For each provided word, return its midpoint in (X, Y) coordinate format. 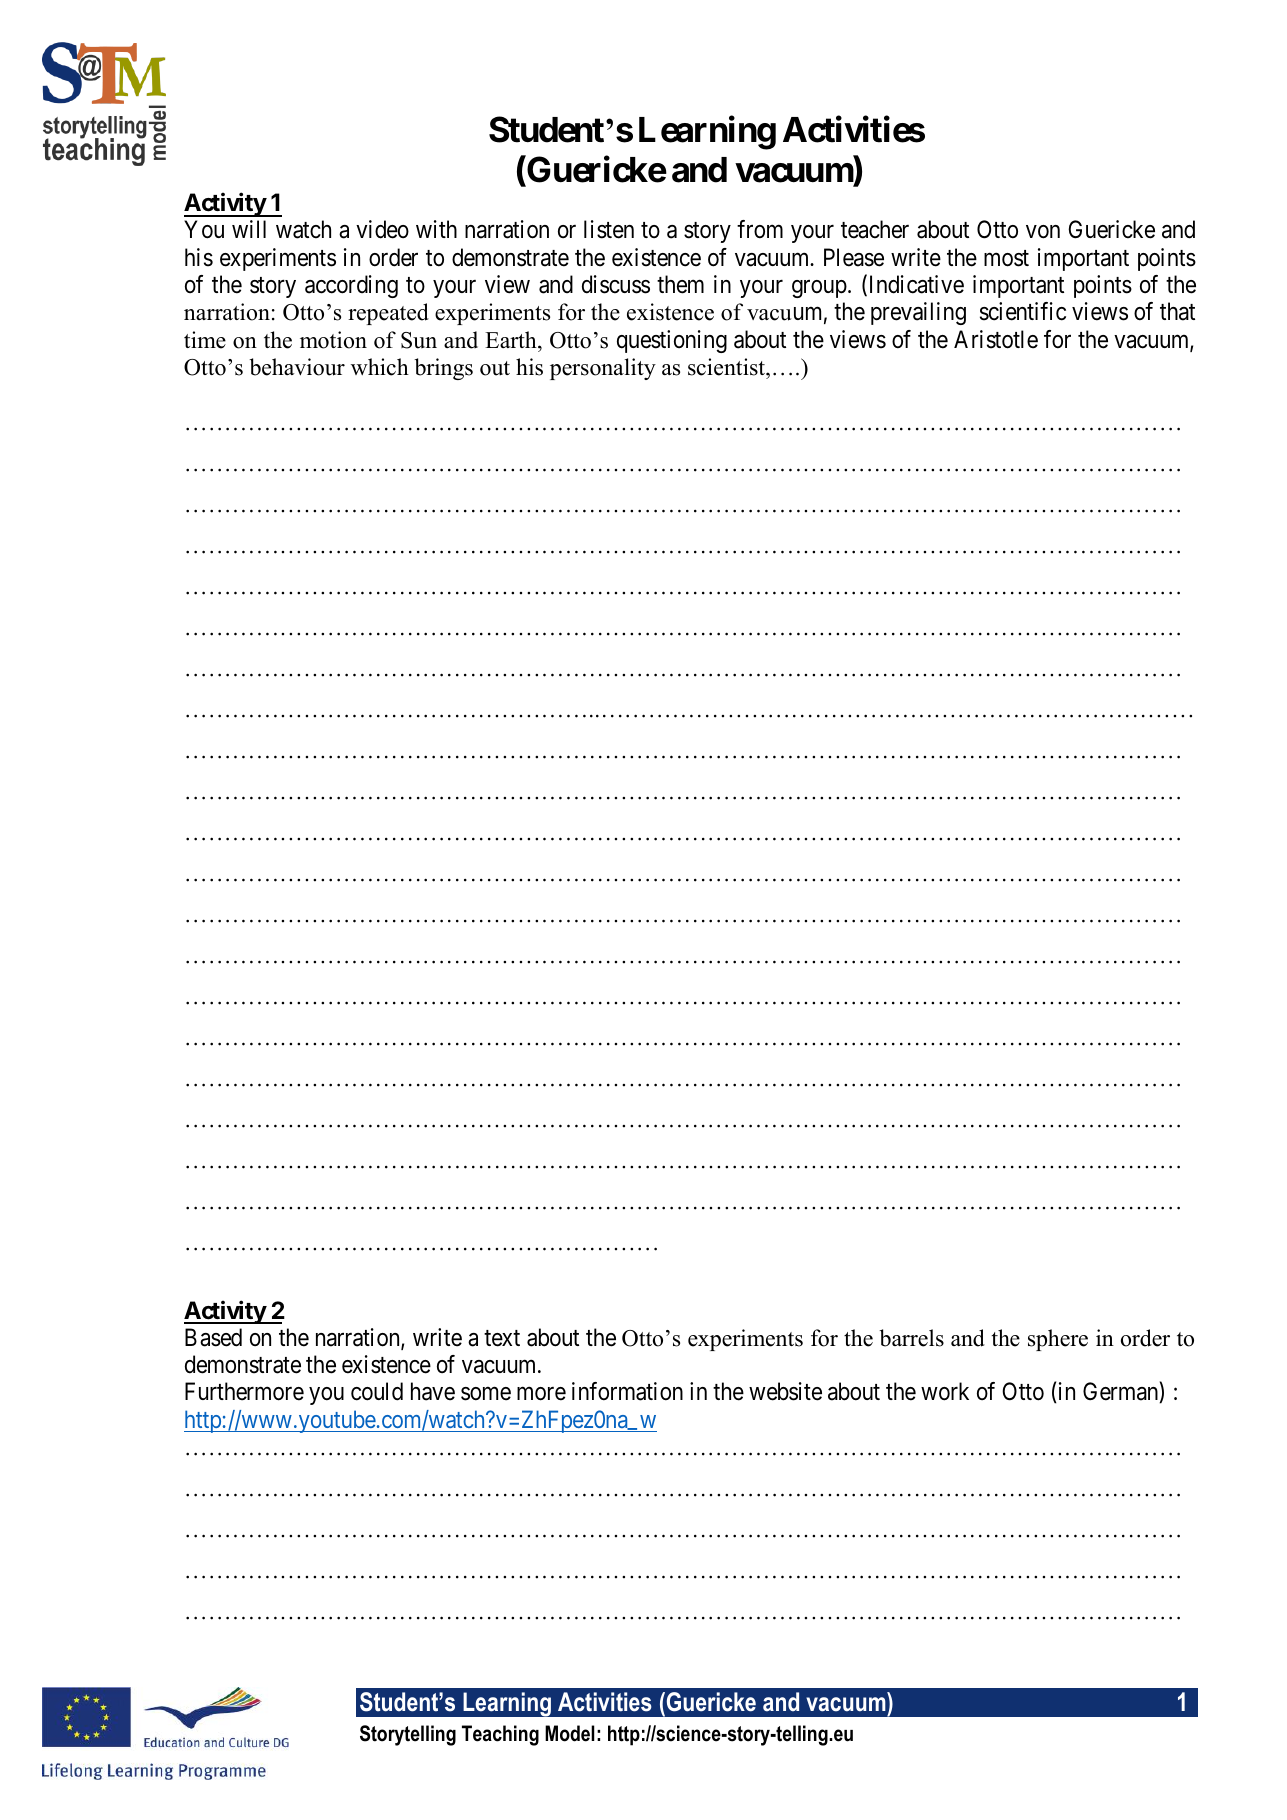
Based (213, 1337)
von (1043, 232)
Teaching (500, 1735)
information (627, 1391)
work (945, 1391)
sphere (1058, 1340)
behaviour (297, 367)
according (351, 286)
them (680, 284)
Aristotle (996, 339)
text (502, 1338)
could (377, 1391)
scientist (727, 367)
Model (570, 1733)
